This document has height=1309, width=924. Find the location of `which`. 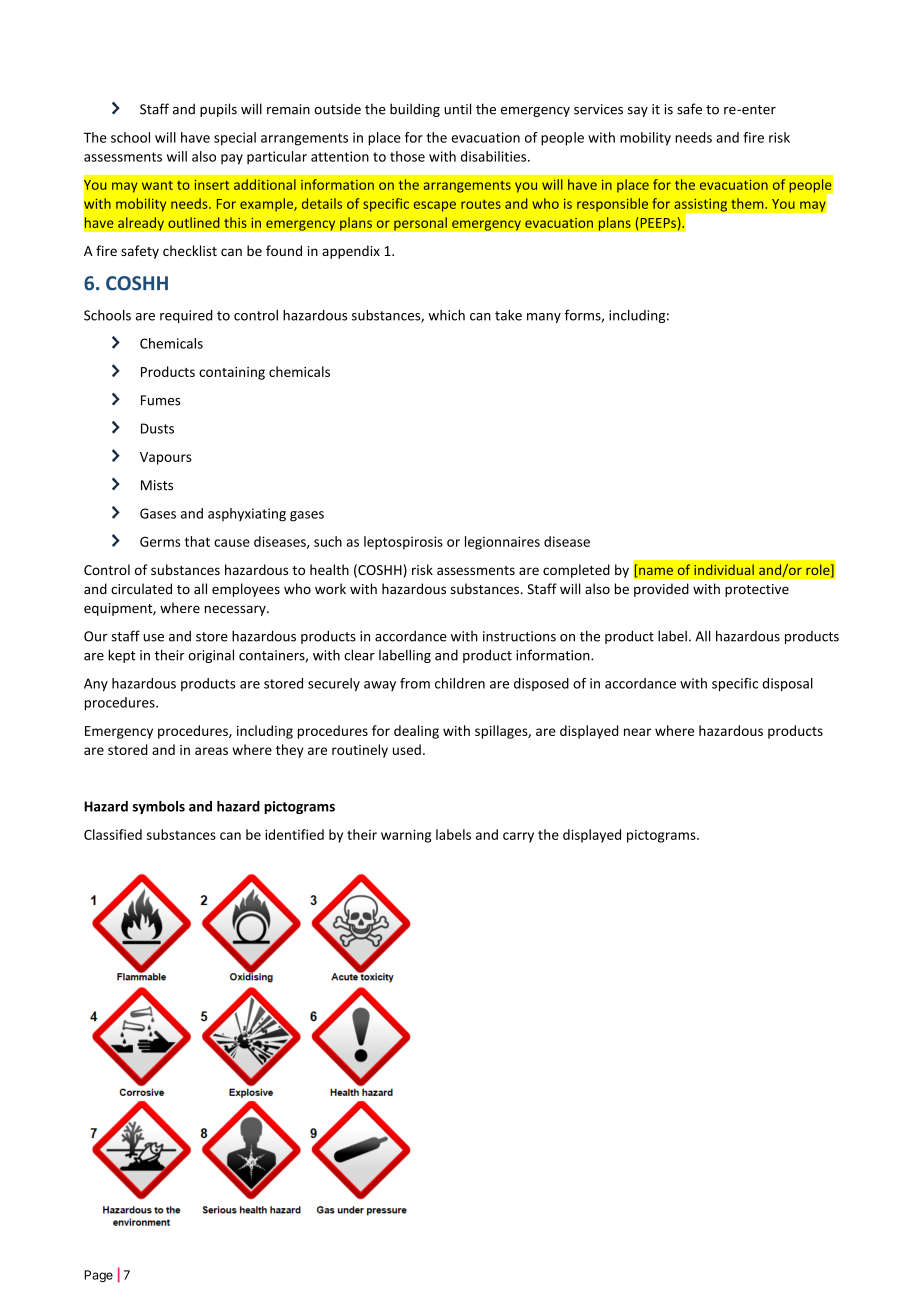

which is located at coordinates (447, 315).
